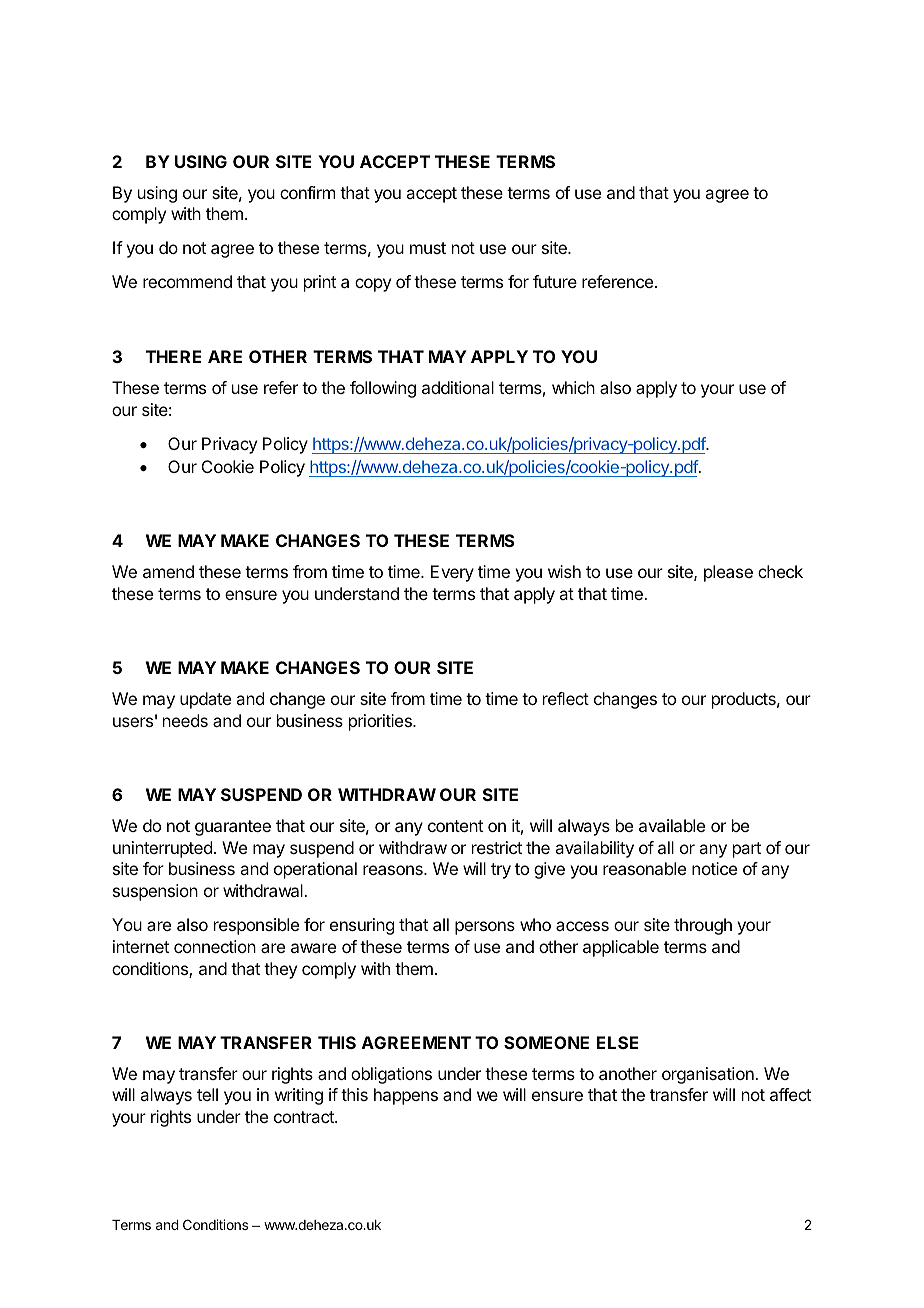  What do you see at coordinates (728, 573) in the screenshot?
I see `please` at bounding box center [728, 573].
